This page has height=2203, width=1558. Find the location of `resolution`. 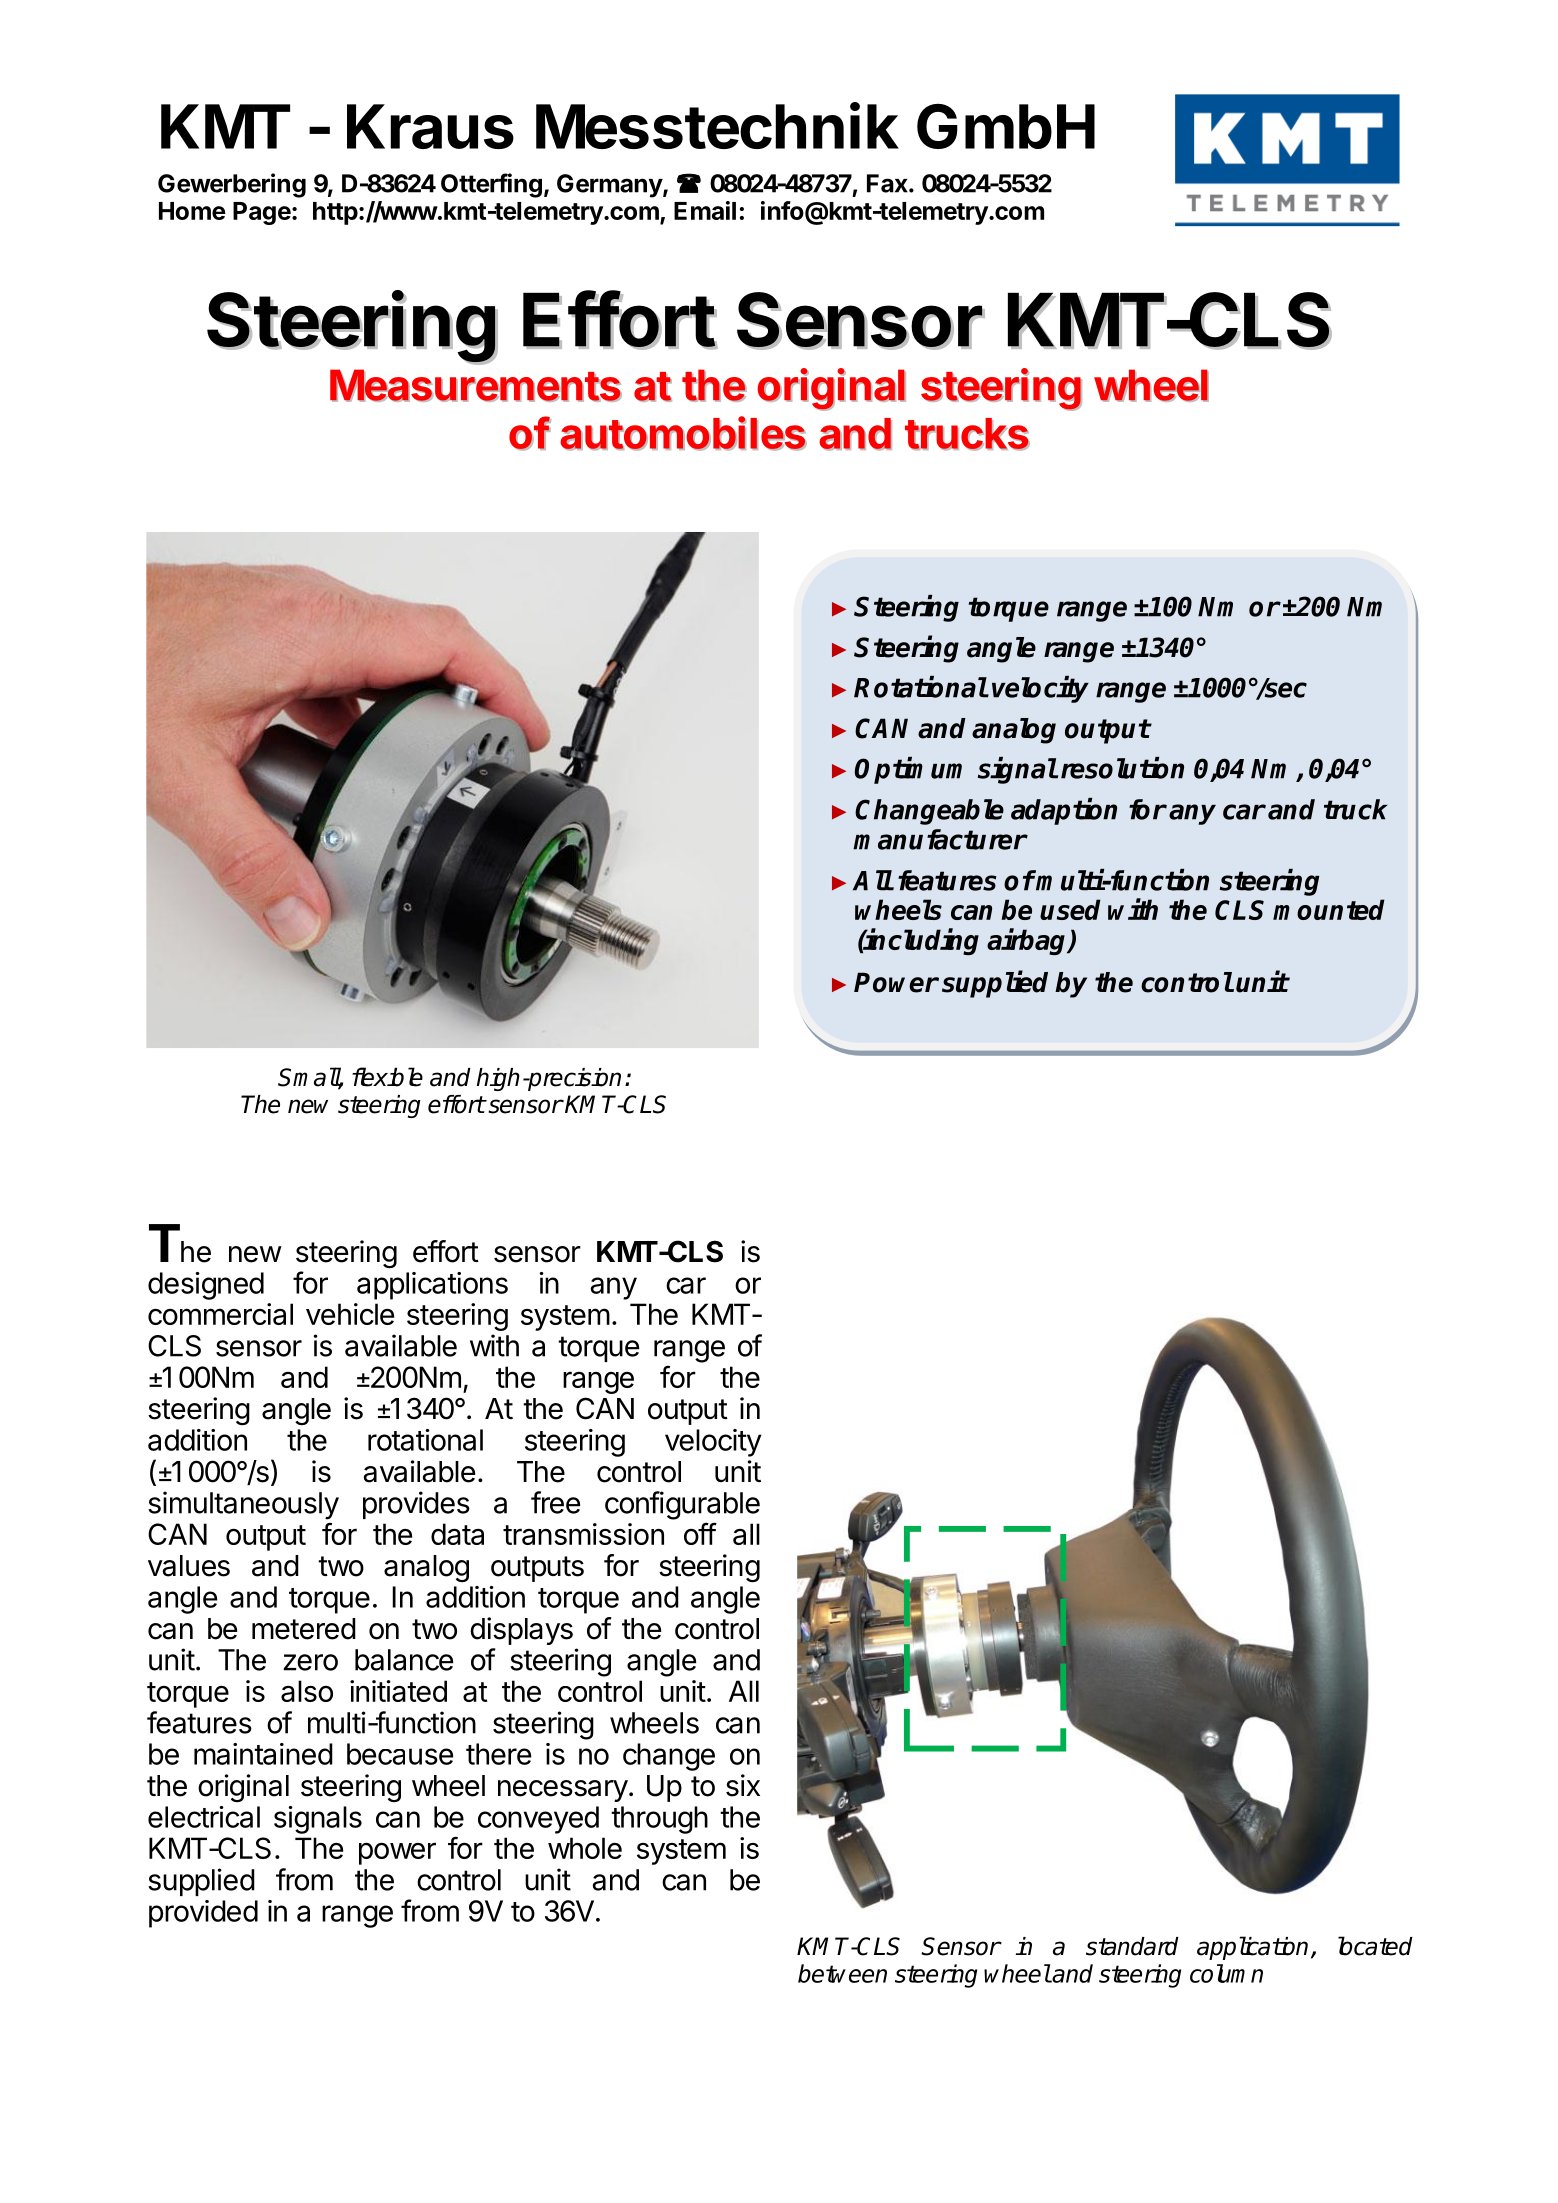

resolution is located at coordinates (1122, 768).
